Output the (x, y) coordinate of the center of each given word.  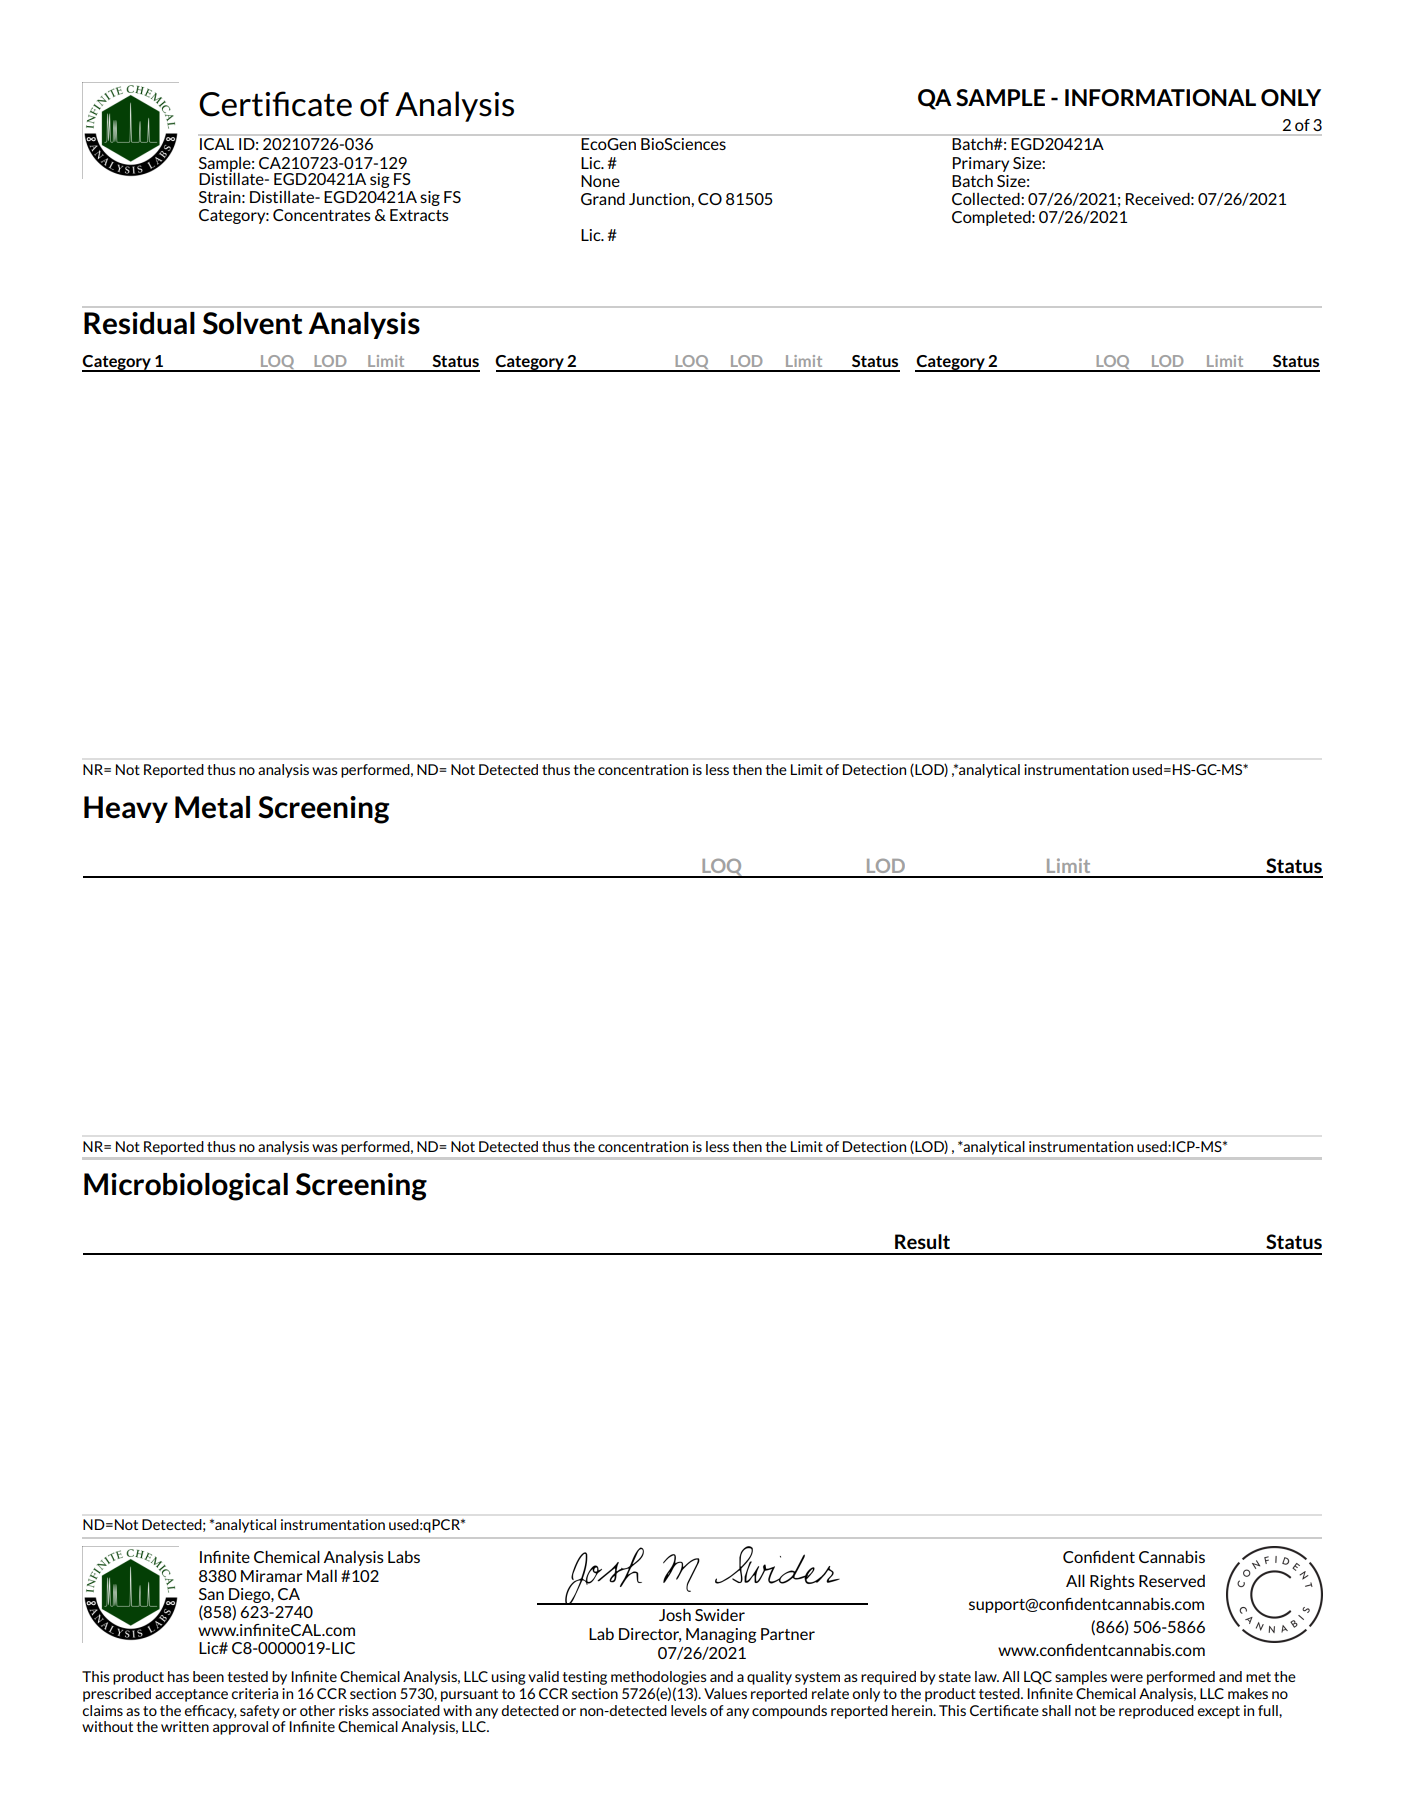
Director (650, 1635)
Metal (212, 807)
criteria (254, 1693)
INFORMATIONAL (1160, 97)
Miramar (272, 1576)
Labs (404, 1557)
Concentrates (322, 215)
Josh (675, 1615)
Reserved (1172, 1581)
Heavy (126, 809)
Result (922, 1241)
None (600, 181)
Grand (603, 199)
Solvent (253, 323)
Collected (987, 199)
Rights (1112, 1582)
